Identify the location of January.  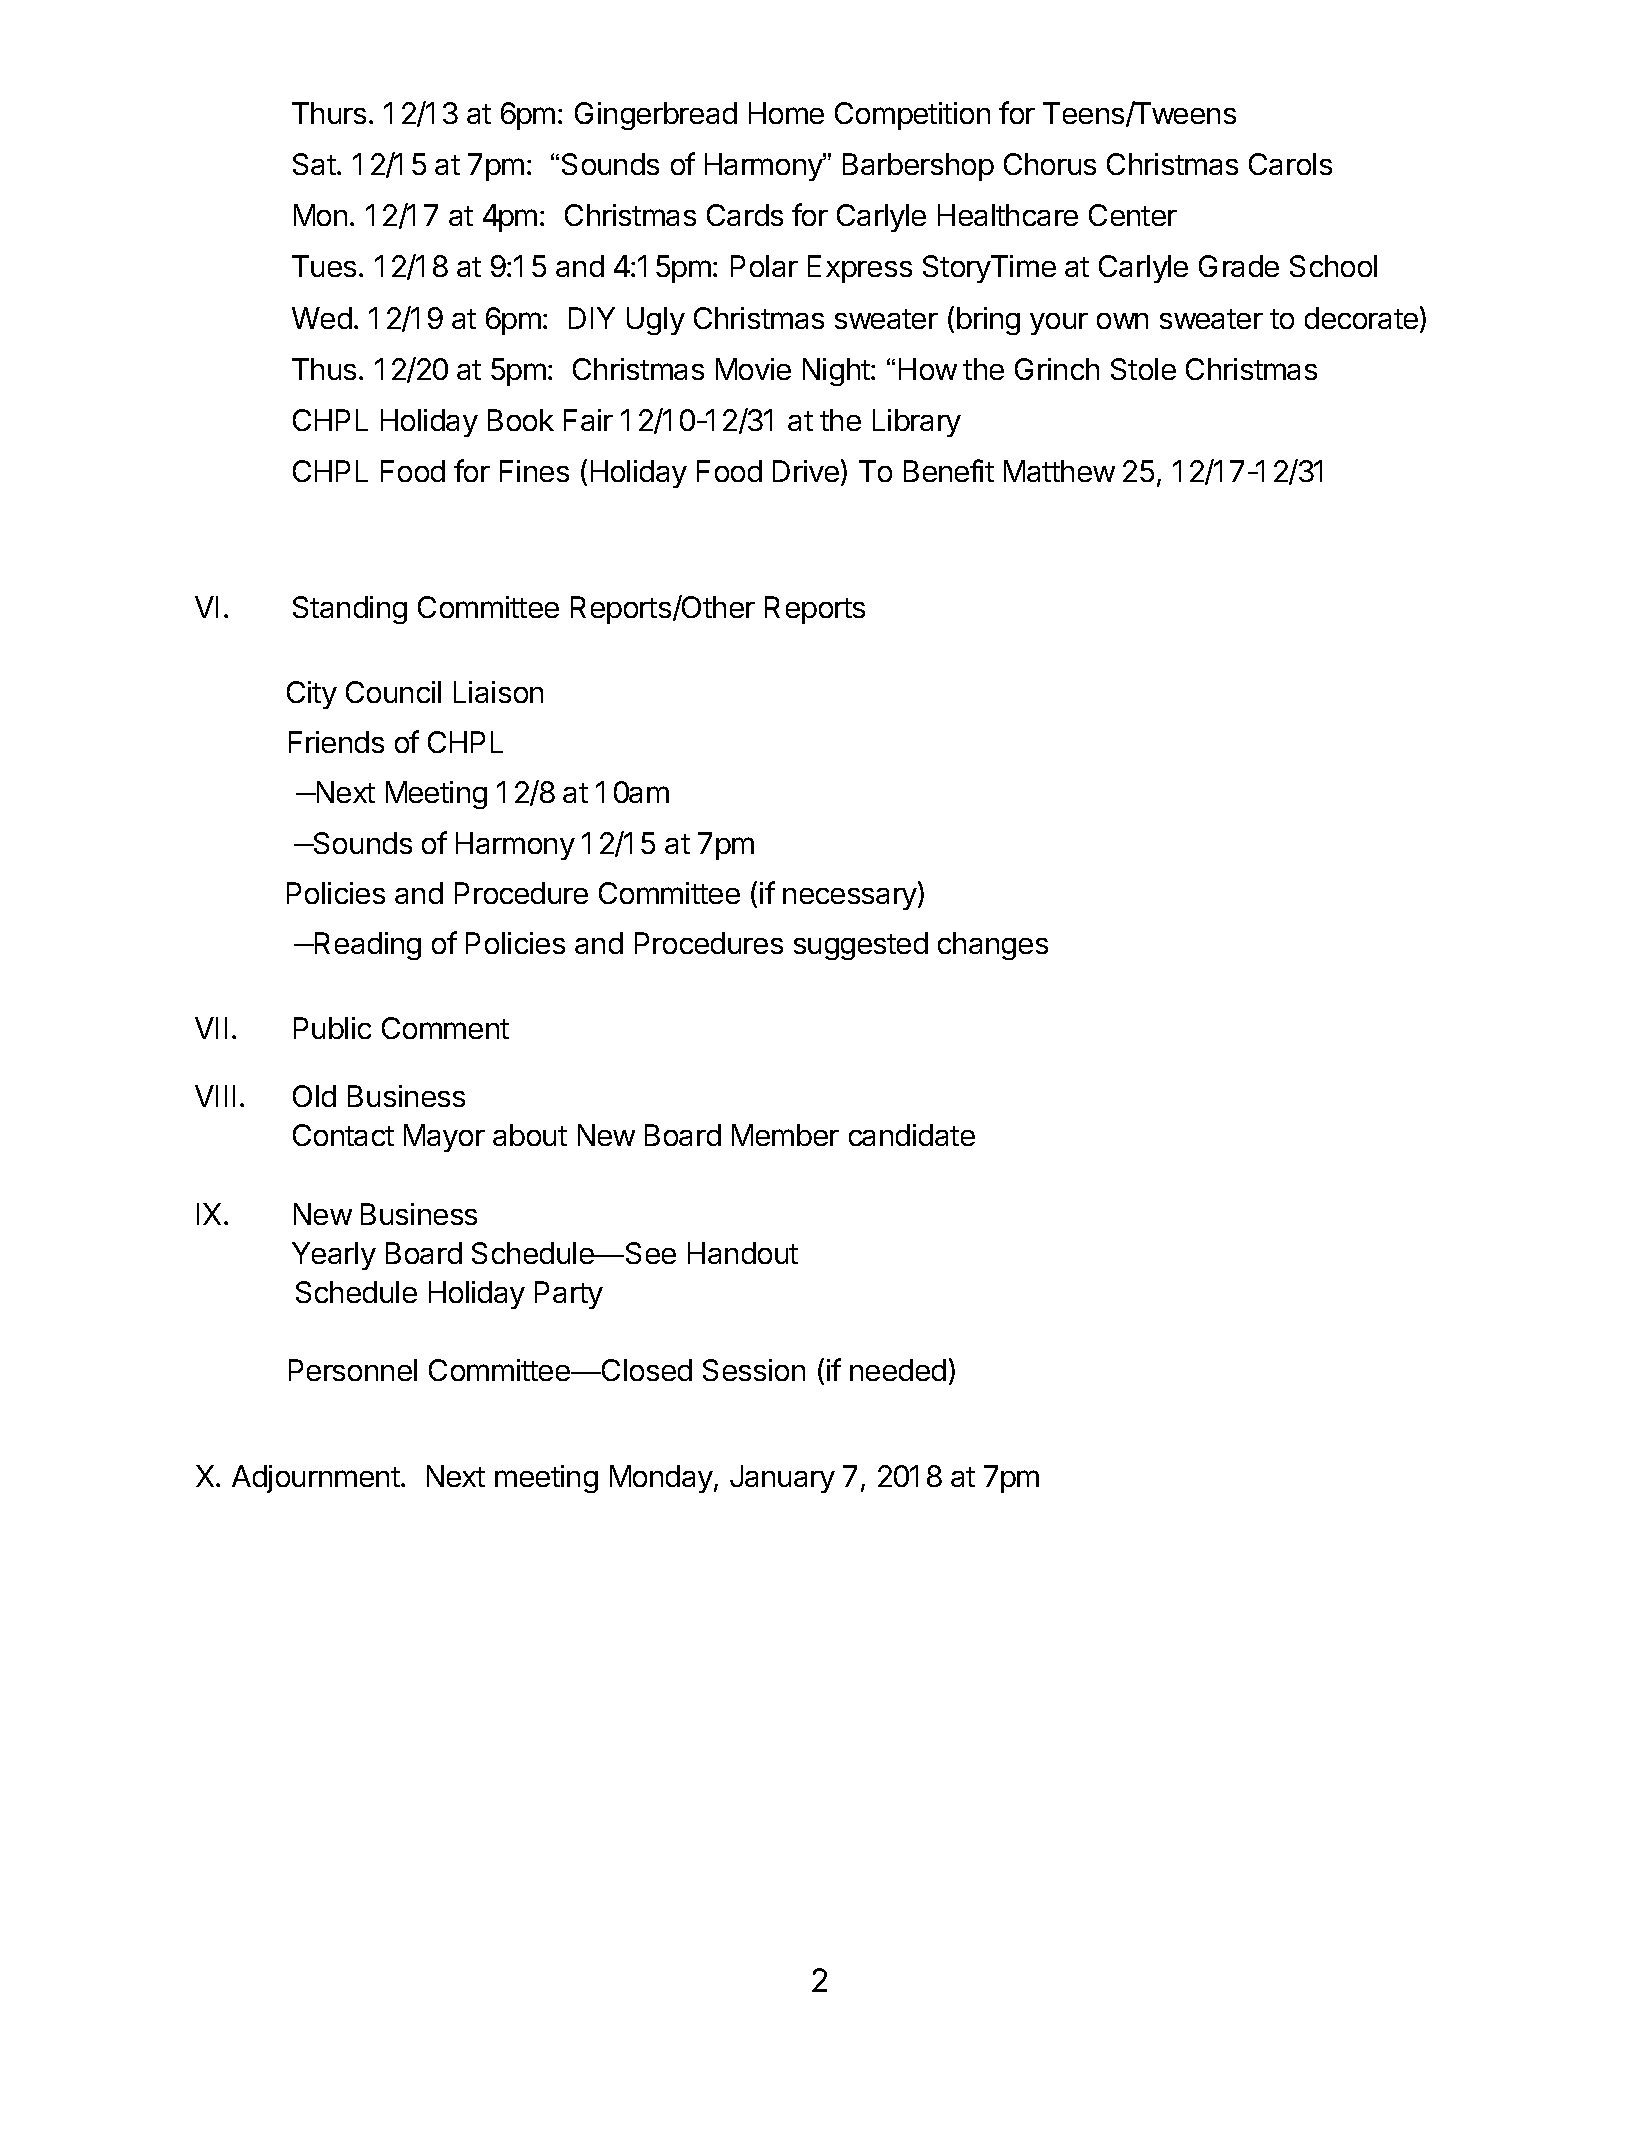
(782, 1479).
